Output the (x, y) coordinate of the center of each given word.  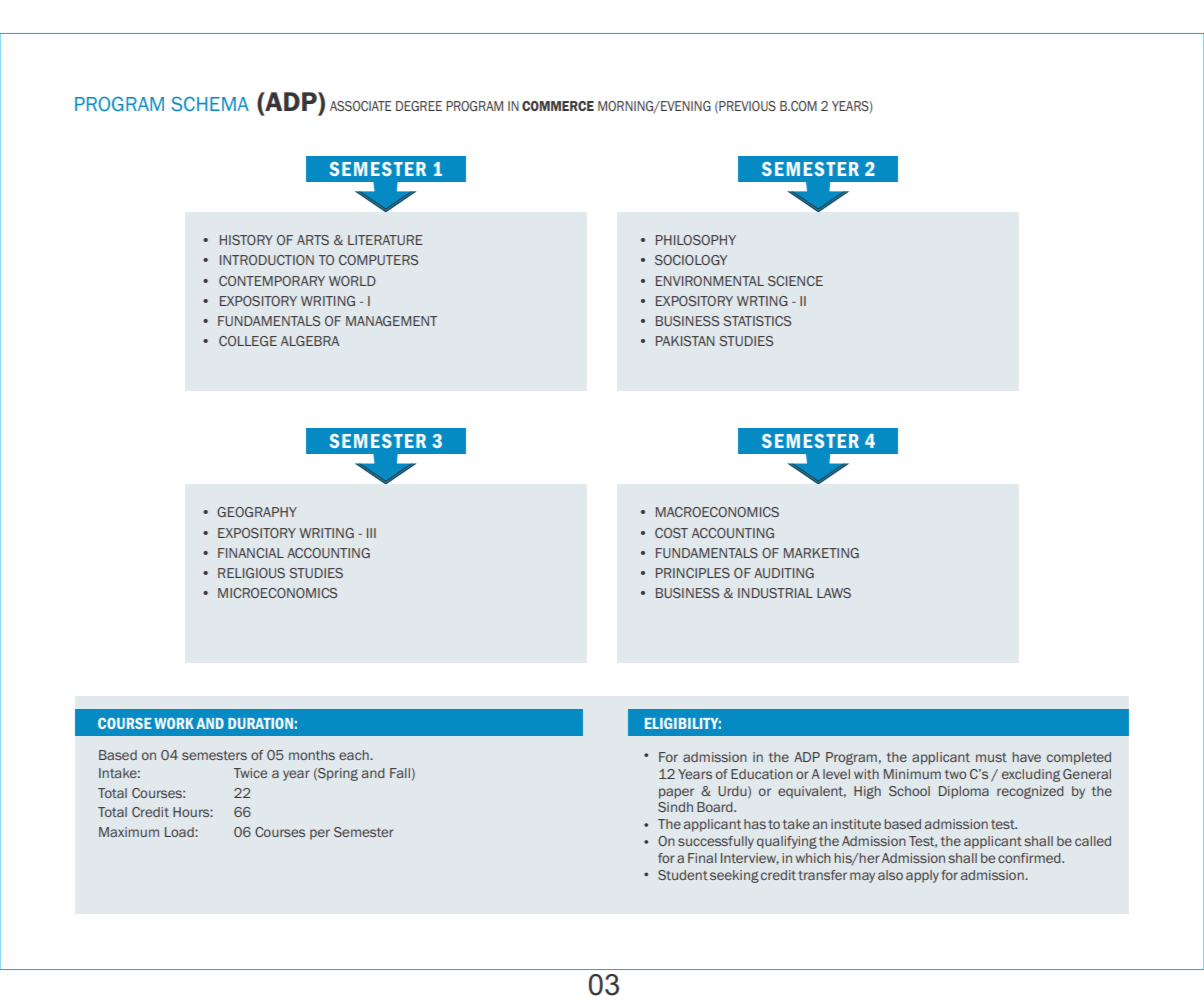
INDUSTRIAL (775, 593)
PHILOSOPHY (696, 240)
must (991, 757)
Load (180, 832)
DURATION (260, 723)
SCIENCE (795, 281)
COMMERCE (558, 106)
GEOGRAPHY (257, 512)
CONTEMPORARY (272, 281)
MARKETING (821, 553)
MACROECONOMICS (717, 512)
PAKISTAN (685, 341)
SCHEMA (210, 104)
